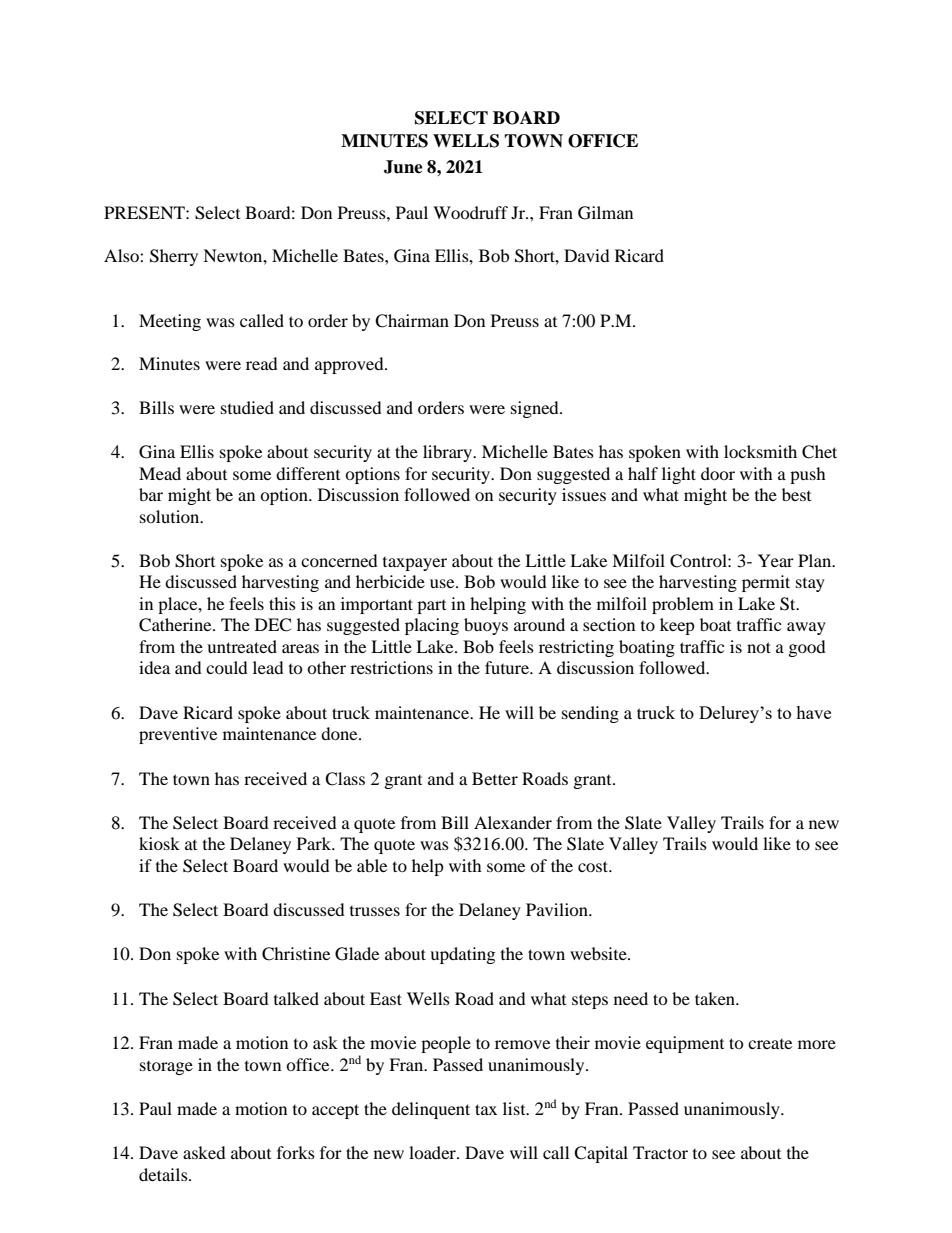 The height and width of the screenshot is (1233, 952). What do you see at coordinates (204, 1152) in the screenshot?
I see `asked` at bounding box center [204, 1152].
